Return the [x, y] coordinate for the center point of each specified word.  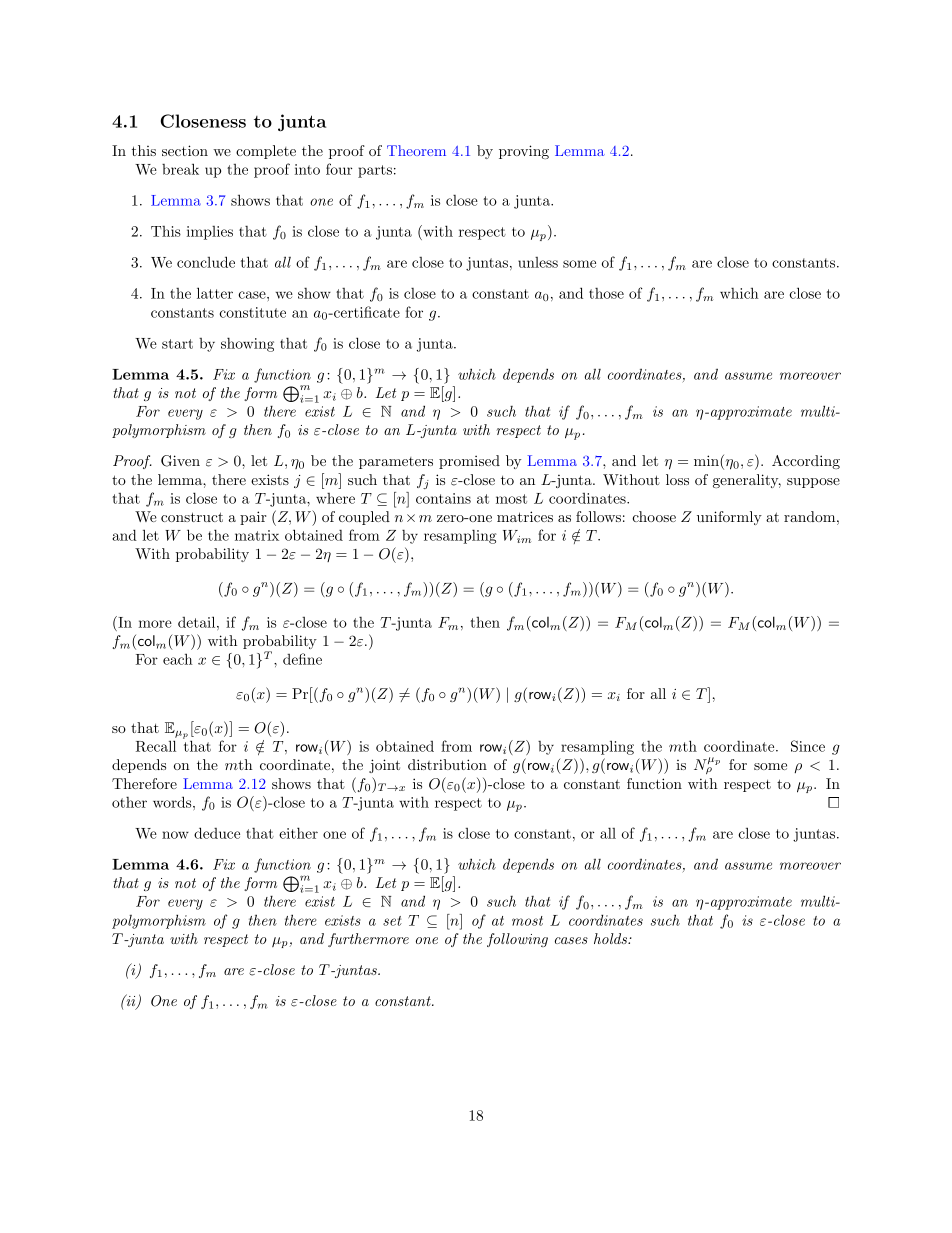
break [180, 169]
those [606, 293]
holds [611, 938]
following [517, 940]
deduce [217, 833]
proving [524, 152]
